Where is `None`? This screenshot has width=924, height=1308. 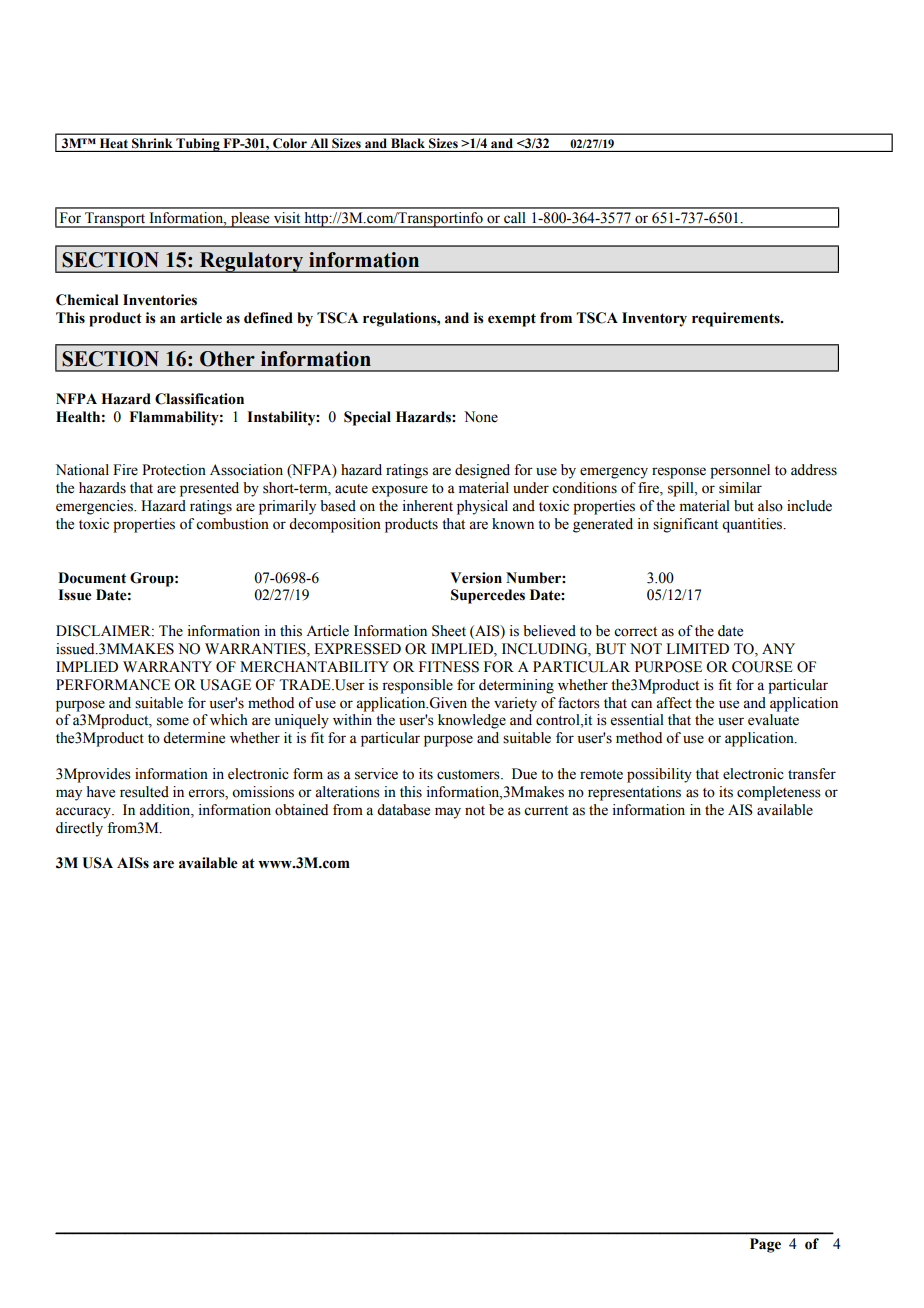
None is located at coordinates (481, 417).
